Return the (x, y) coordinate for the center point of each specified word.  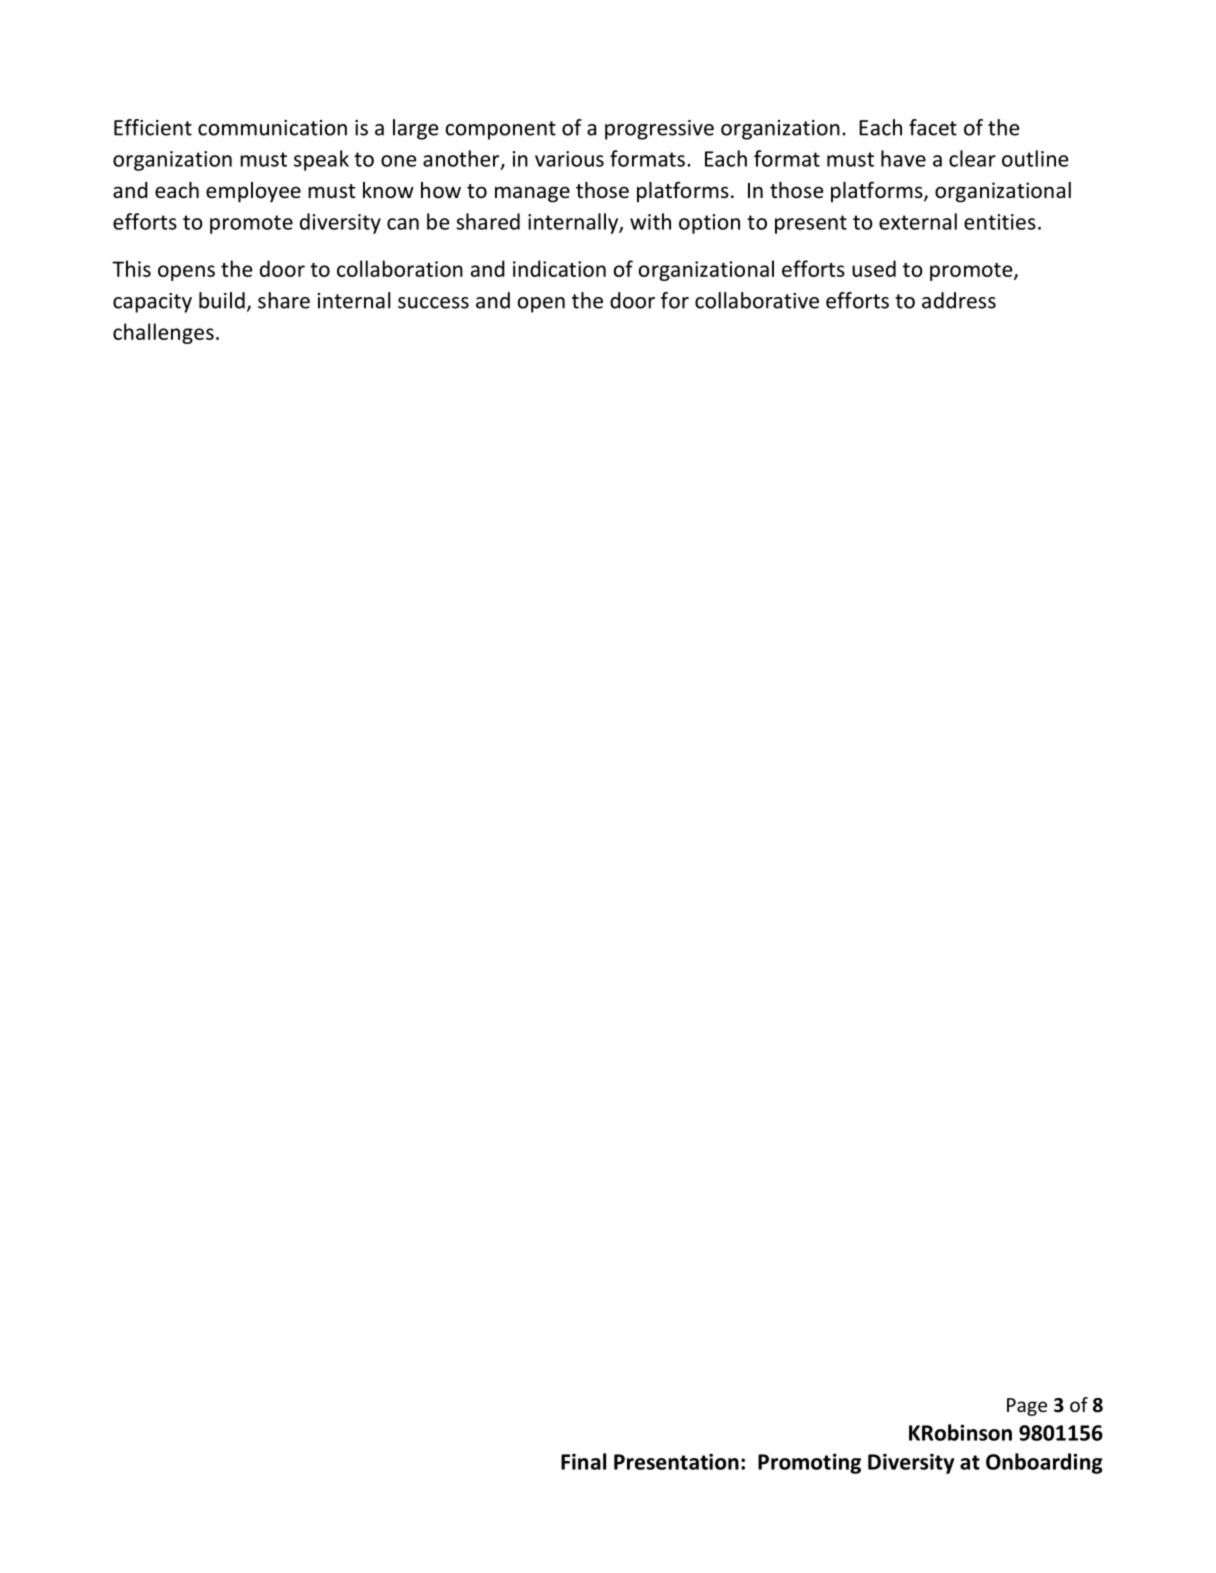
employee (253, 192)
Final (583, 1461)
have (903, 158)
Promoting (809, 1463)
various (569, 159)
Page (1027, 1407)
